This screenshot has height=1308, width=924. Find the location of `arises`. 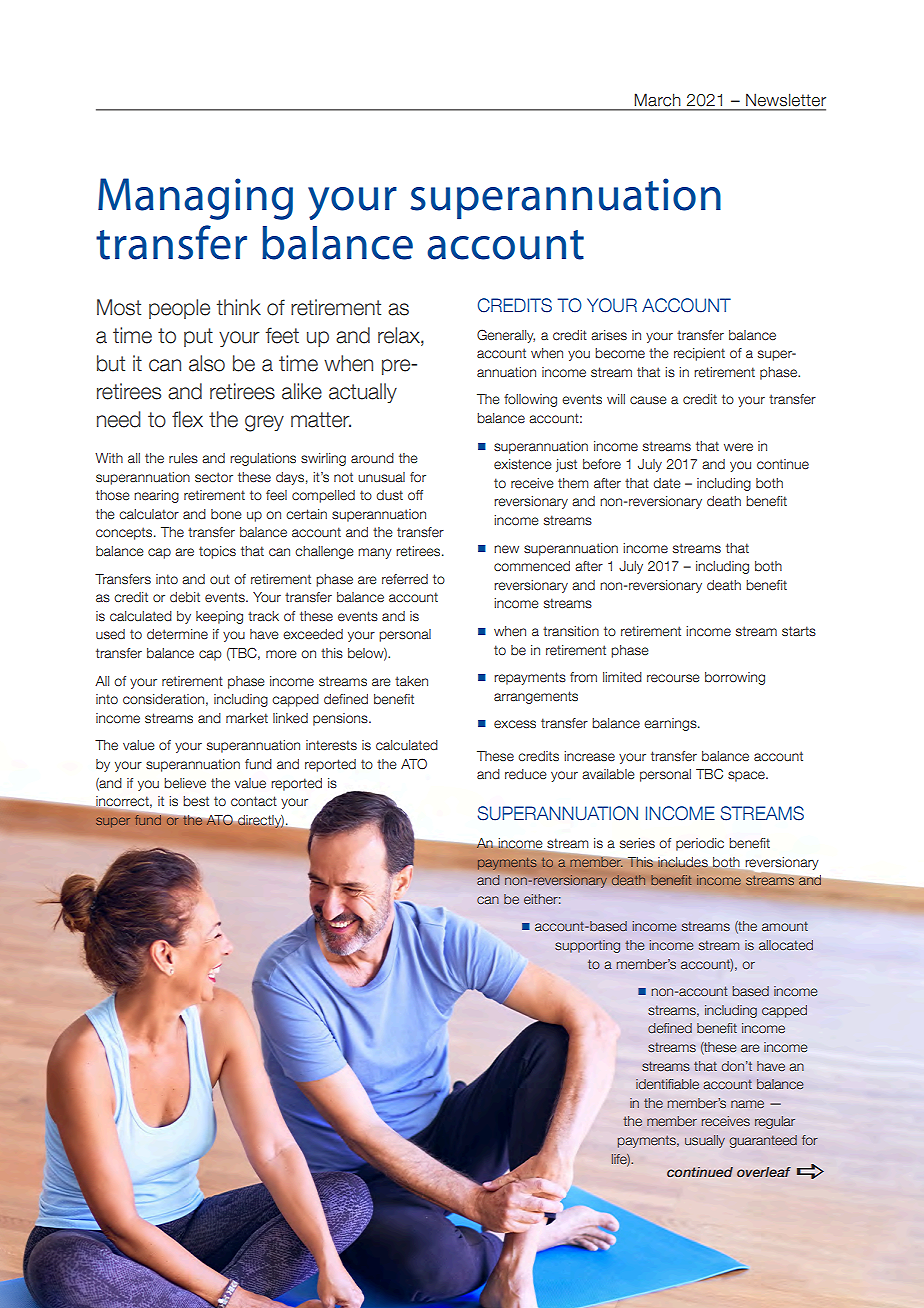

arises is located at coordinates (609, 335).
